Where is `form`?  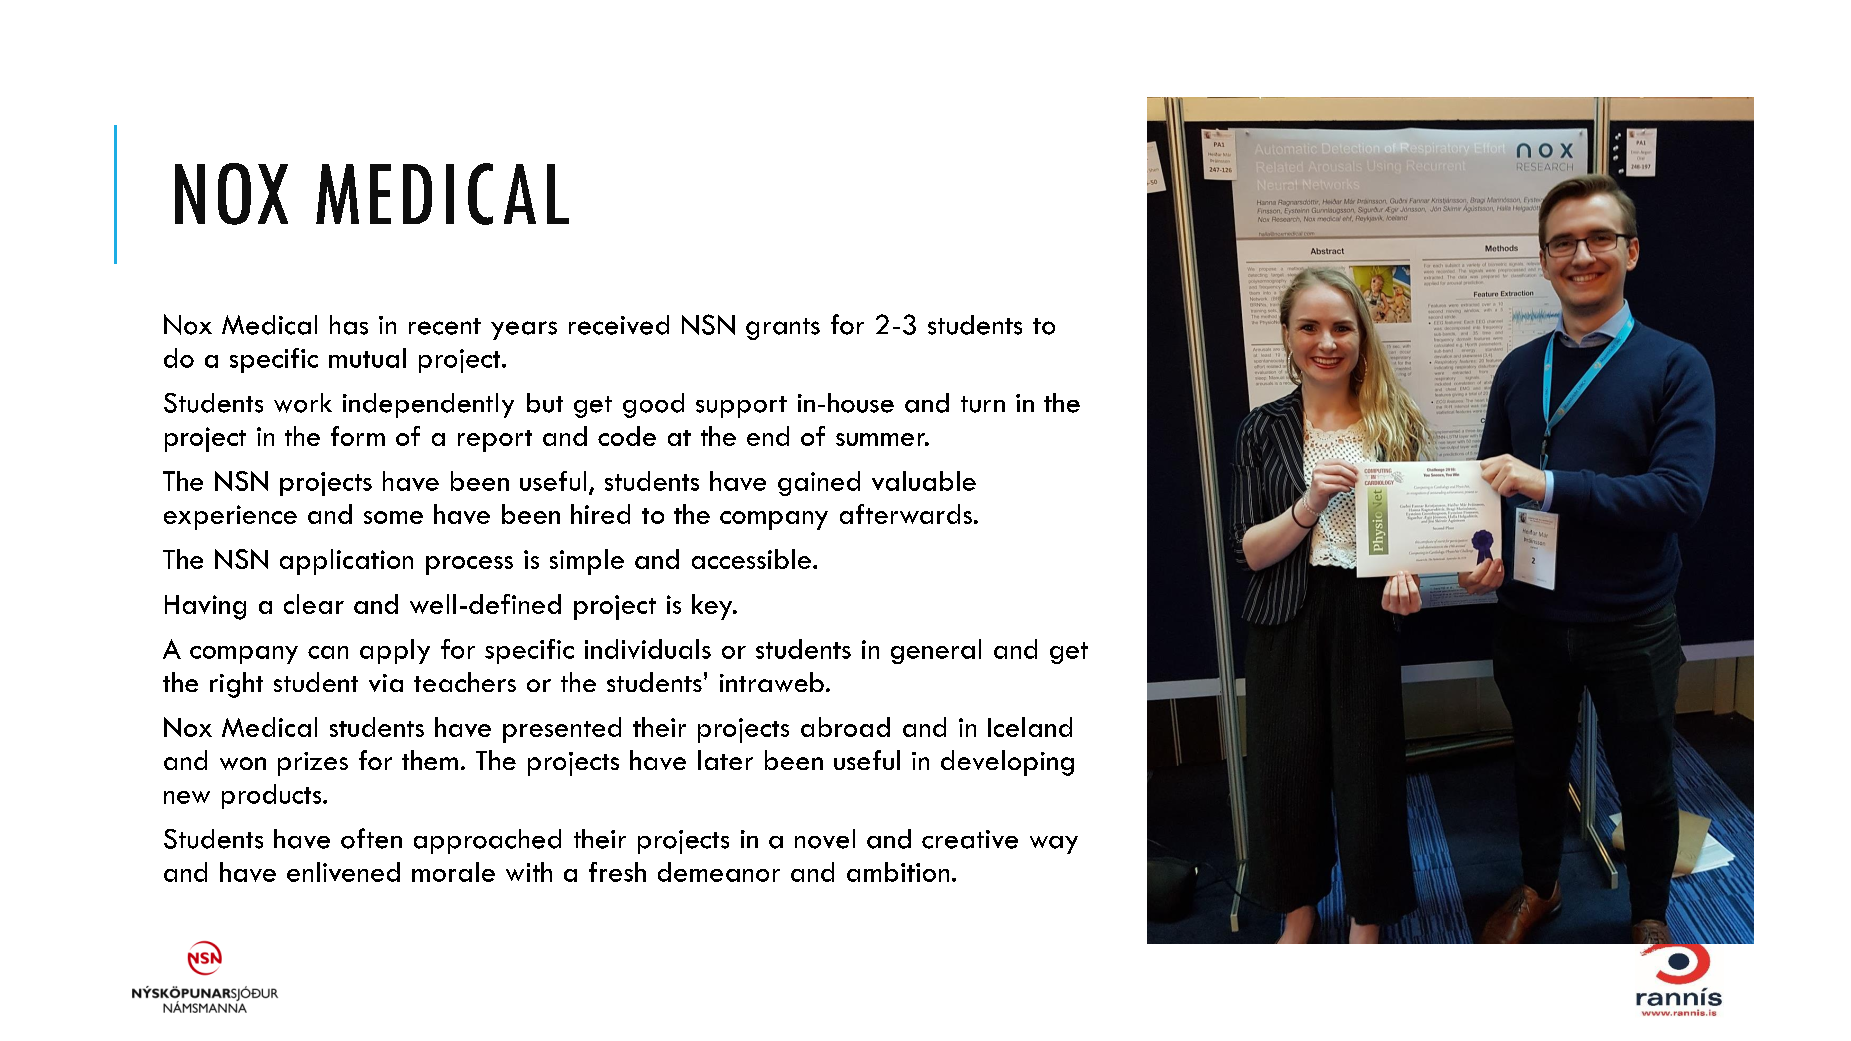 form is located at coordinates (358, 436).
